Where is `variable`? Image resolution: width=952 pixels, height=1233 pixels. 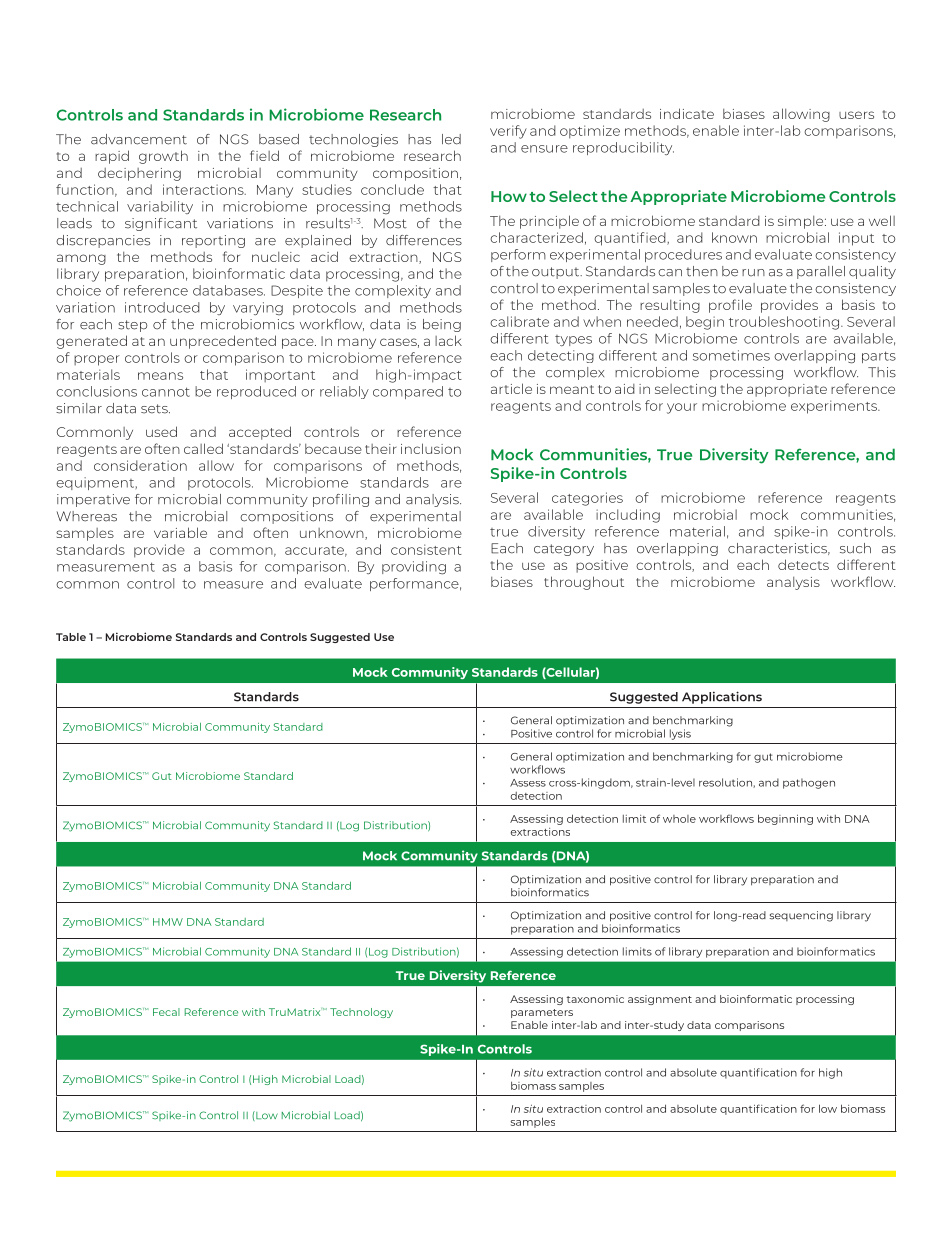 variable is located at coordinates (180, 532).
